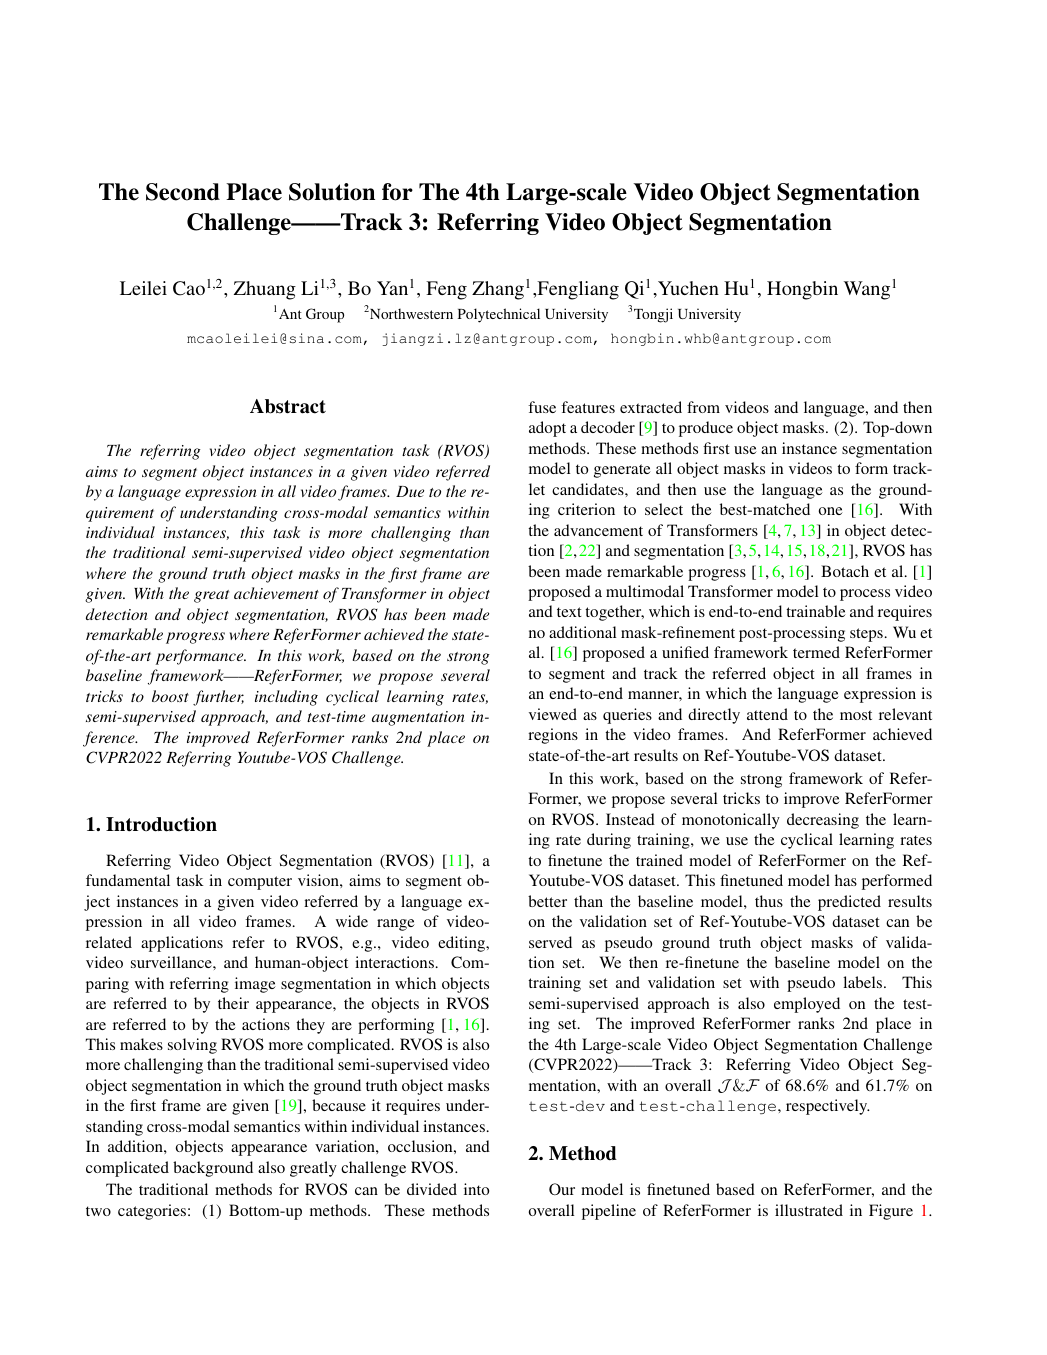  I want to click on one, so click(831, 511).
